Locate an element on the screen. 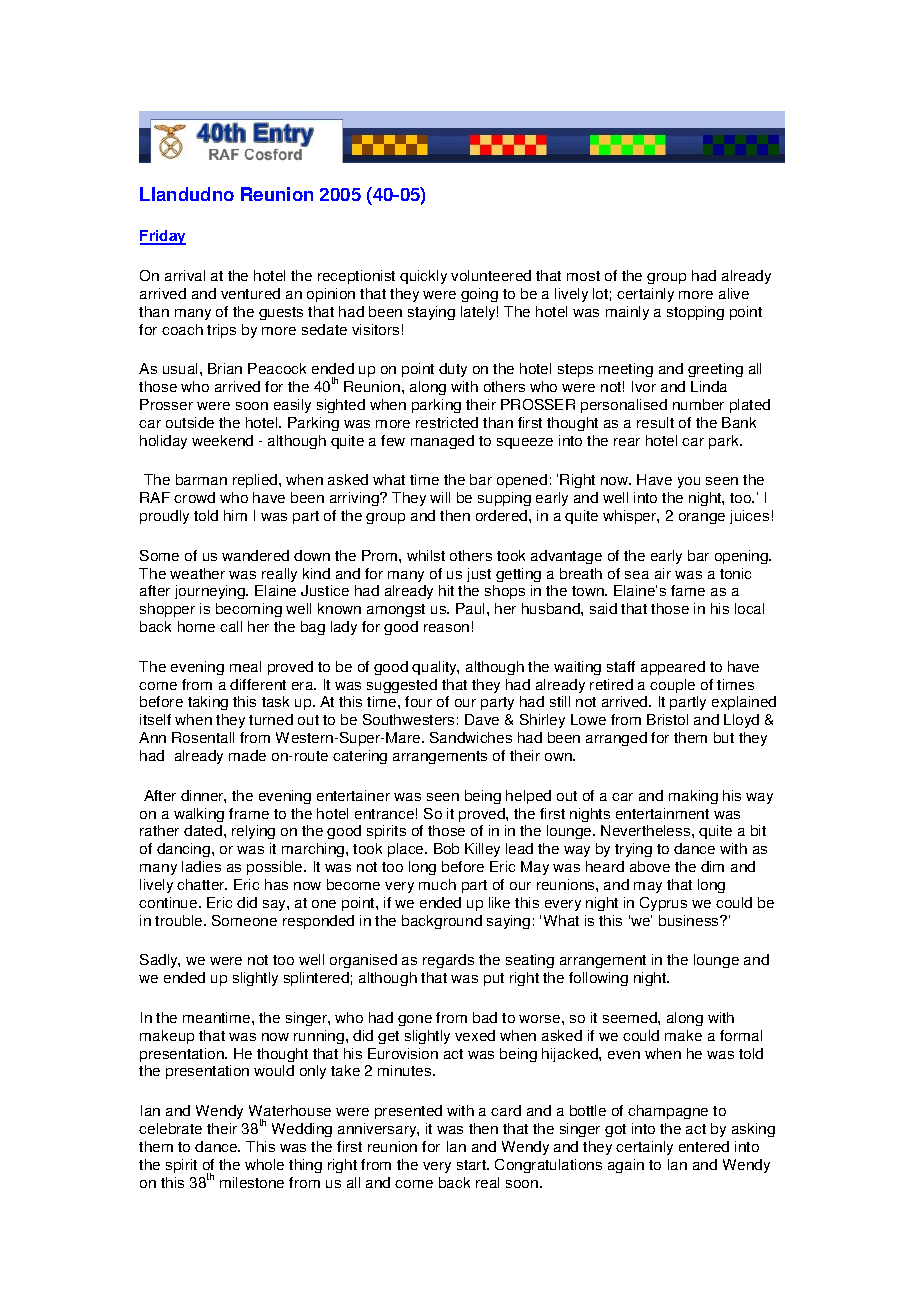 The height and width of the screenshot is (1308, 924). entered is located at coordinates (704, 1146).
